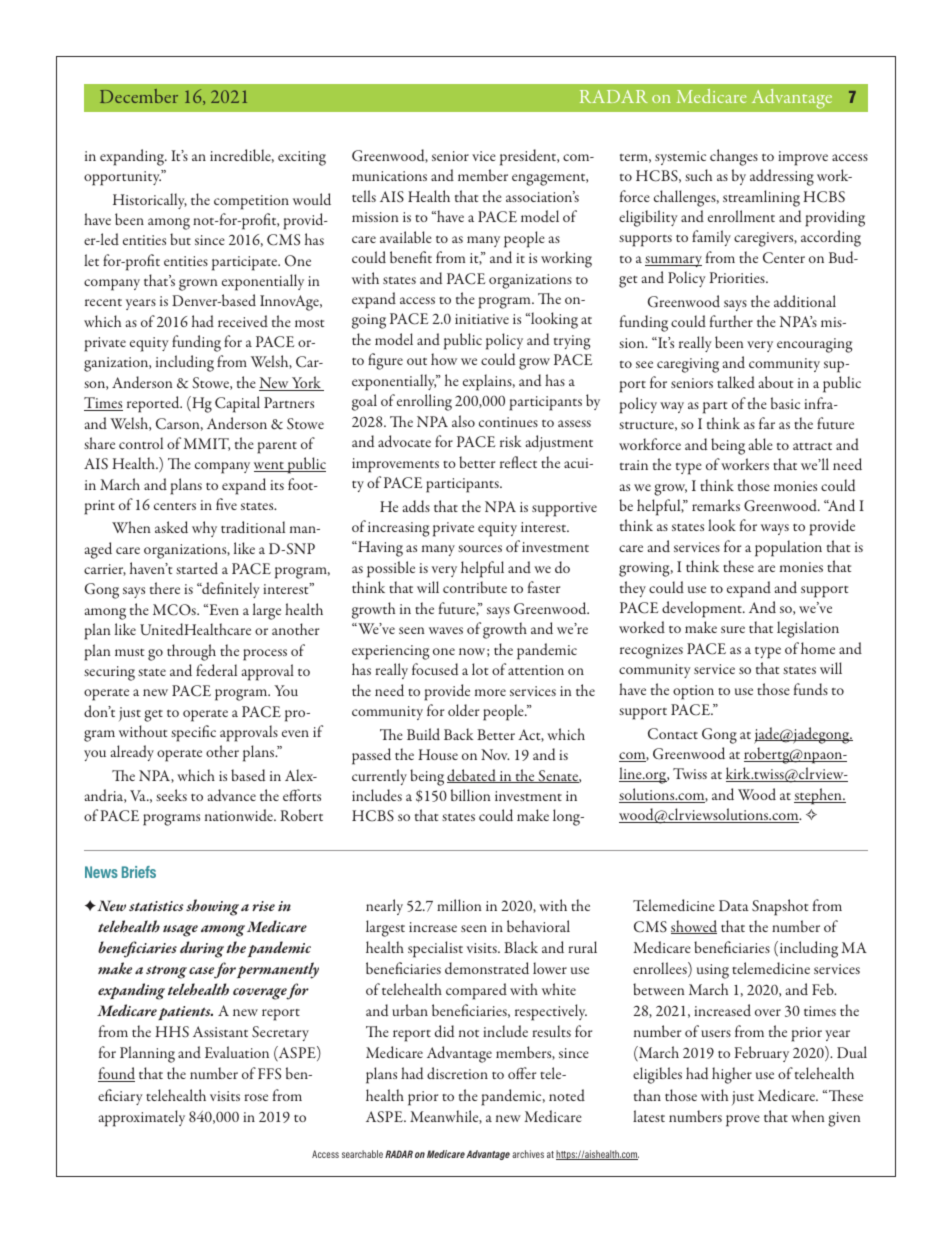 Image resolution: width=952 pixels, height=1233 pixels. I want to click on December, so click(139, 96).
